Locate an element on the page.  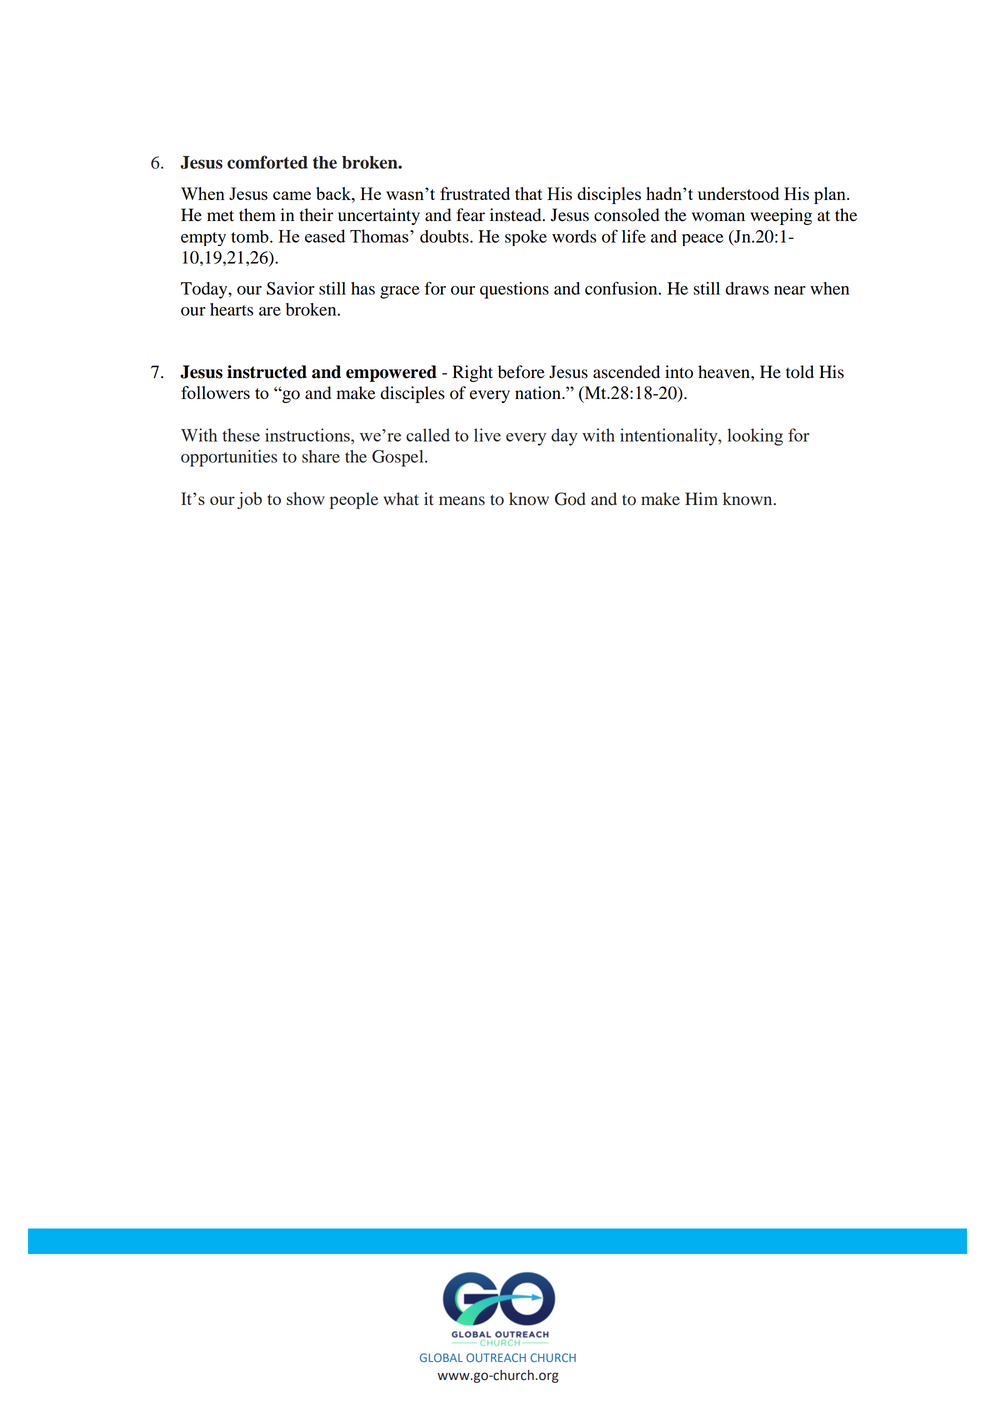
understood is located at coordinates (738, 193).
